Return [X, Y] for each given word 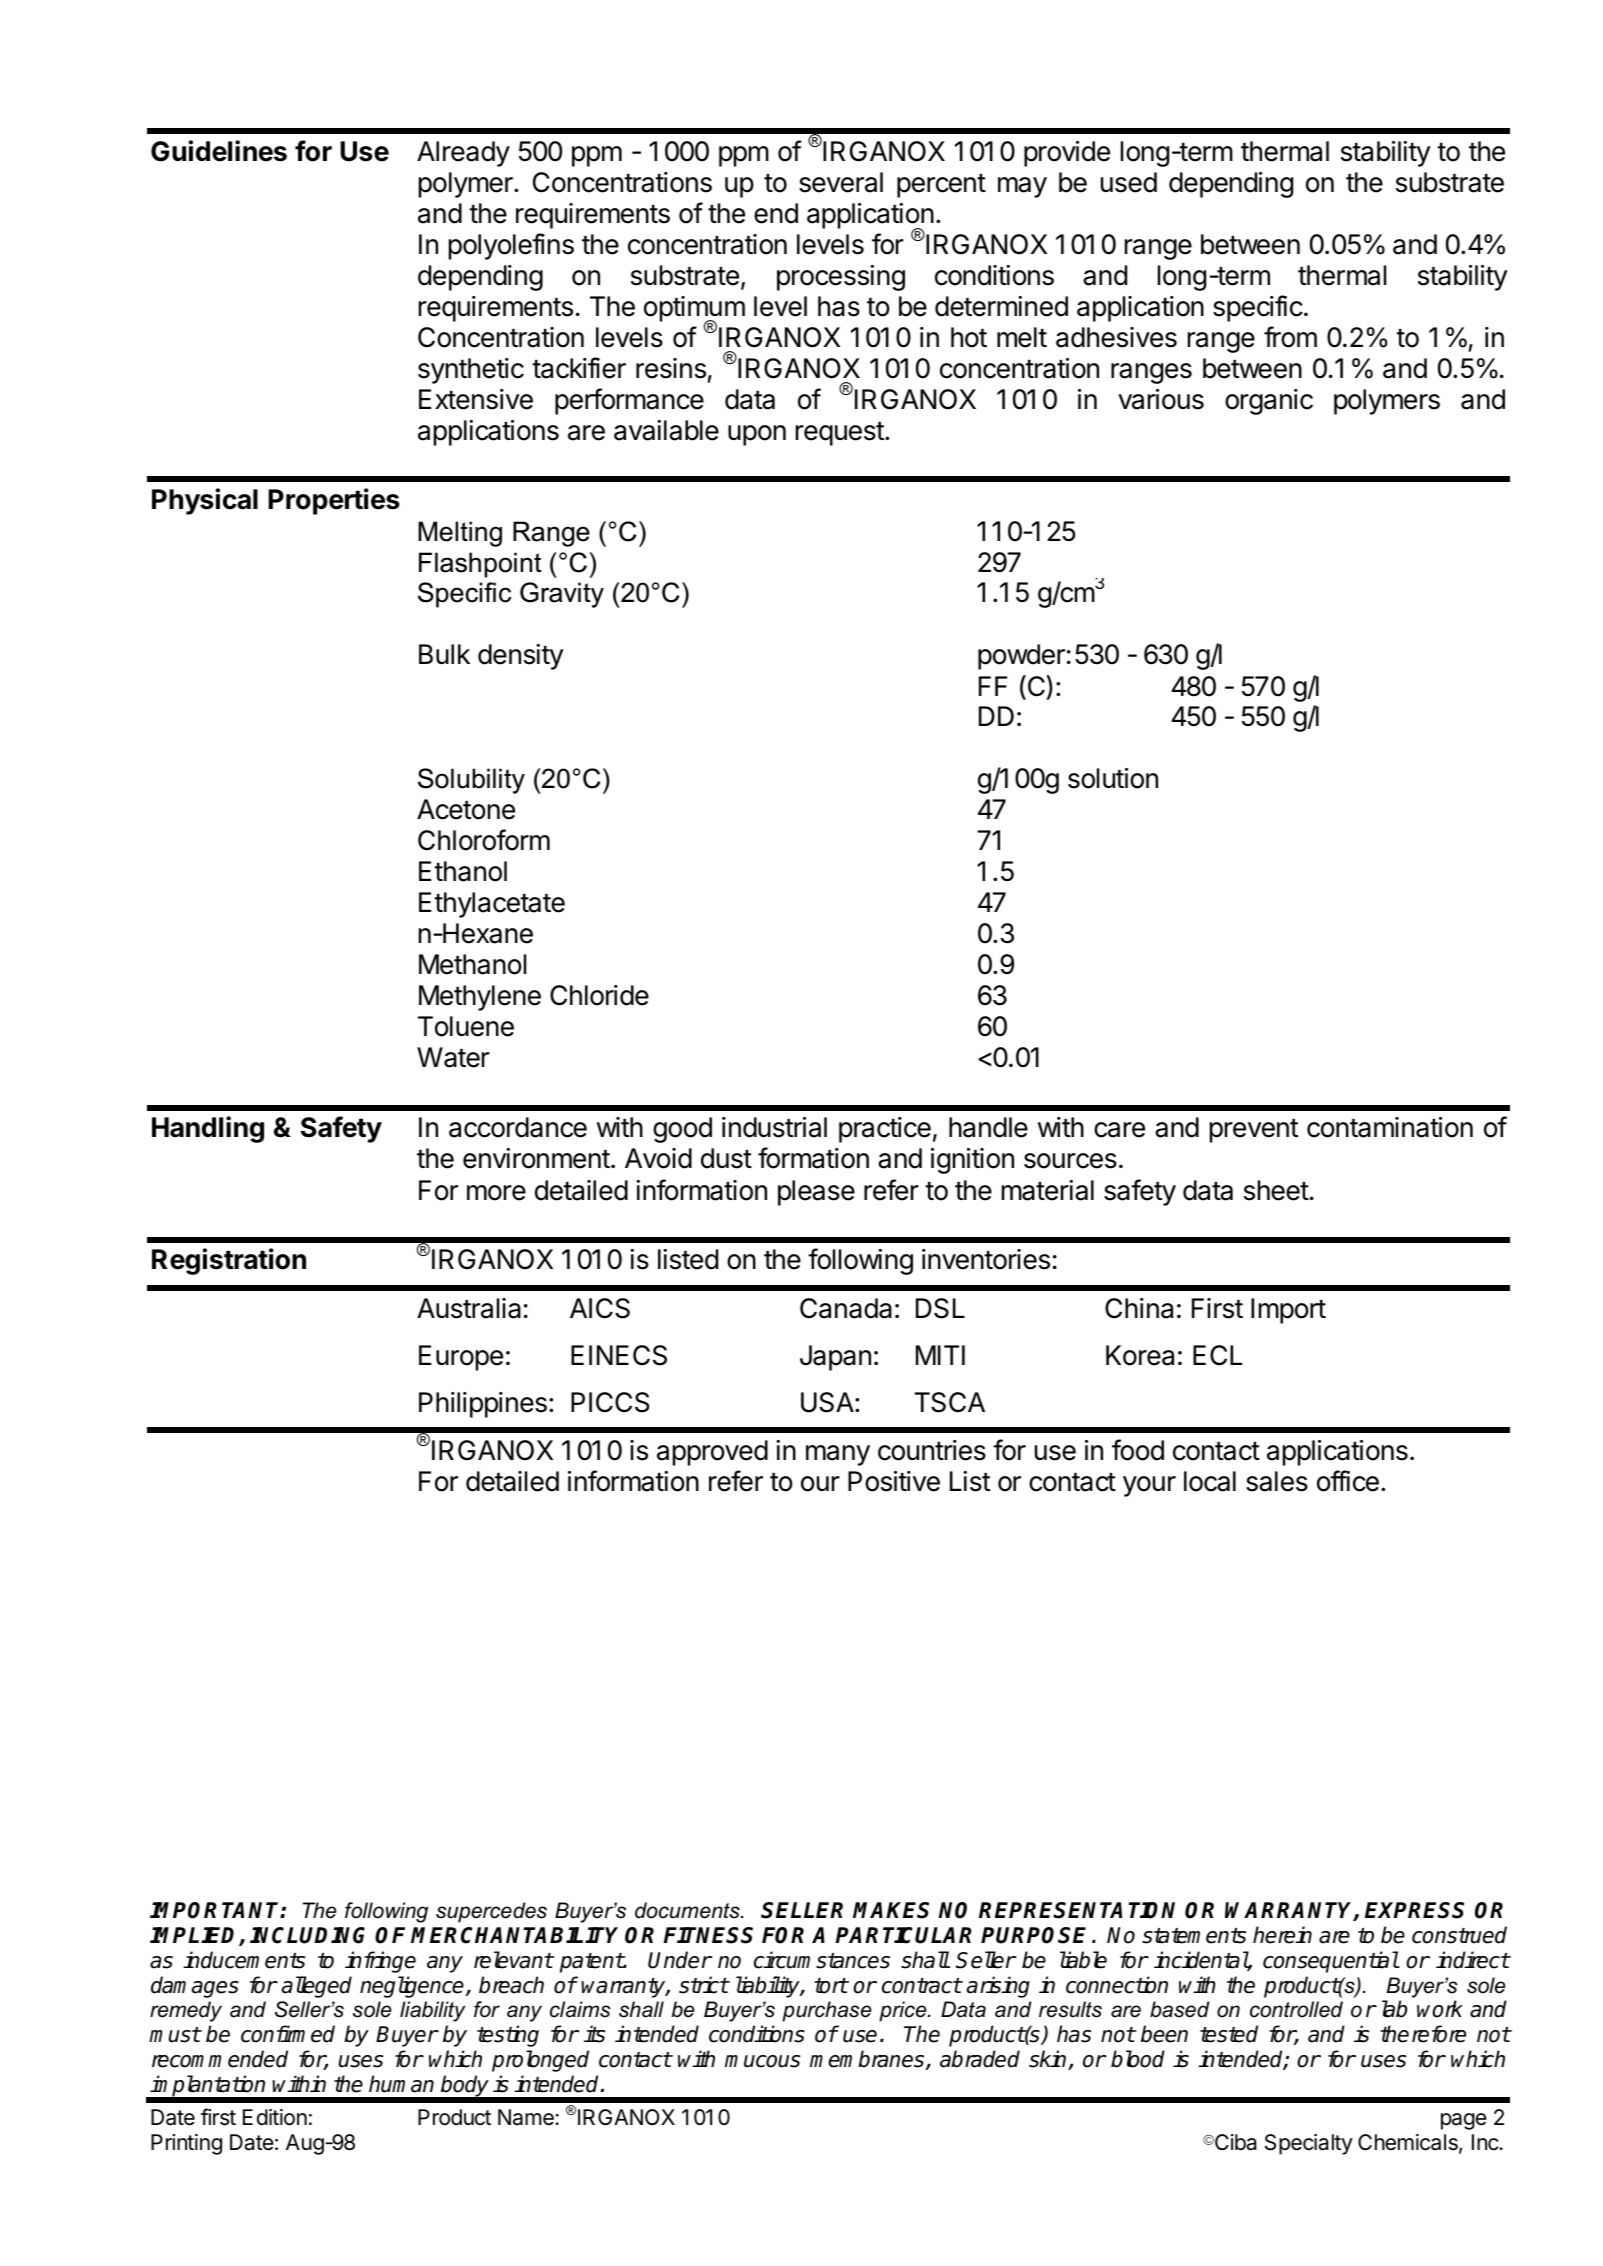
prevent [1254, 1131]
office [1348, 1481]
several [841, 182]
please [816, 1193]
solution [1113, 778]
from [1290, 337]
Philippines [483, 1405]
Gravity [562, 595]
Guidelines [219, 151]
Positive [894, 1481]
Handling [208, 1129]
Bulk [444, 654]
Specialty [1309, 2144]
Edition [275, 2117]
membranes [868, 2060]
